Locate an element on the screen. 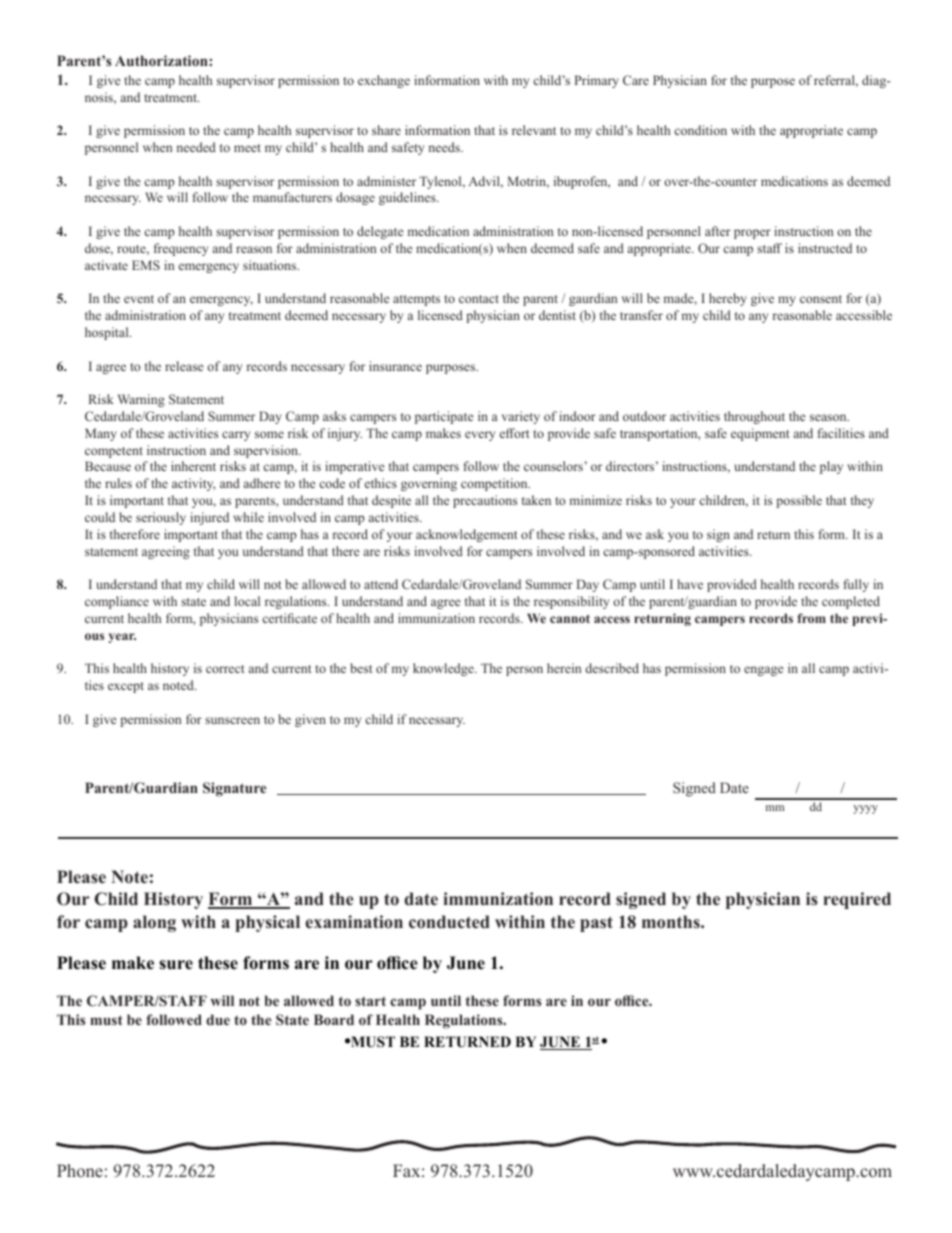 The width and height of the screenshot is (952, 1233). needed is located at coordinates (196, 147).
